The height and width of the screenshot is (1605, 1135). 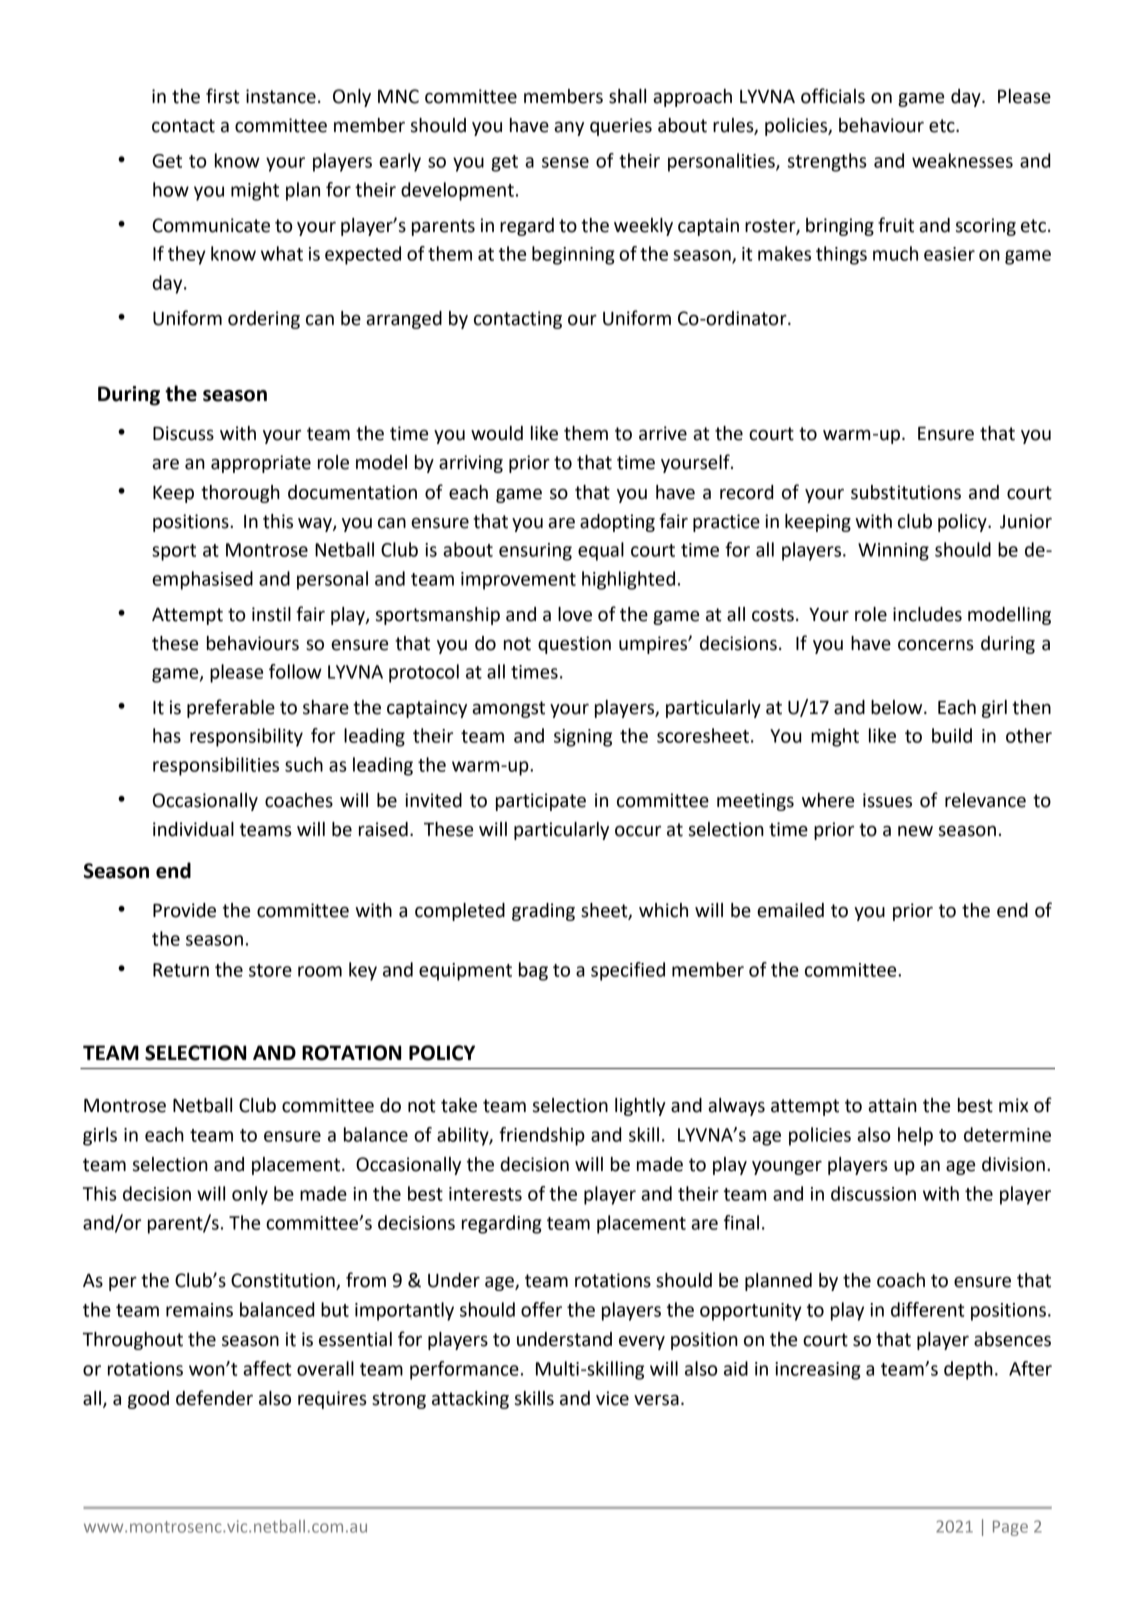 What do you see at coordinates (892, 1105) in the screenshot?
I see `attain` at bounding box center [892, 1105].
